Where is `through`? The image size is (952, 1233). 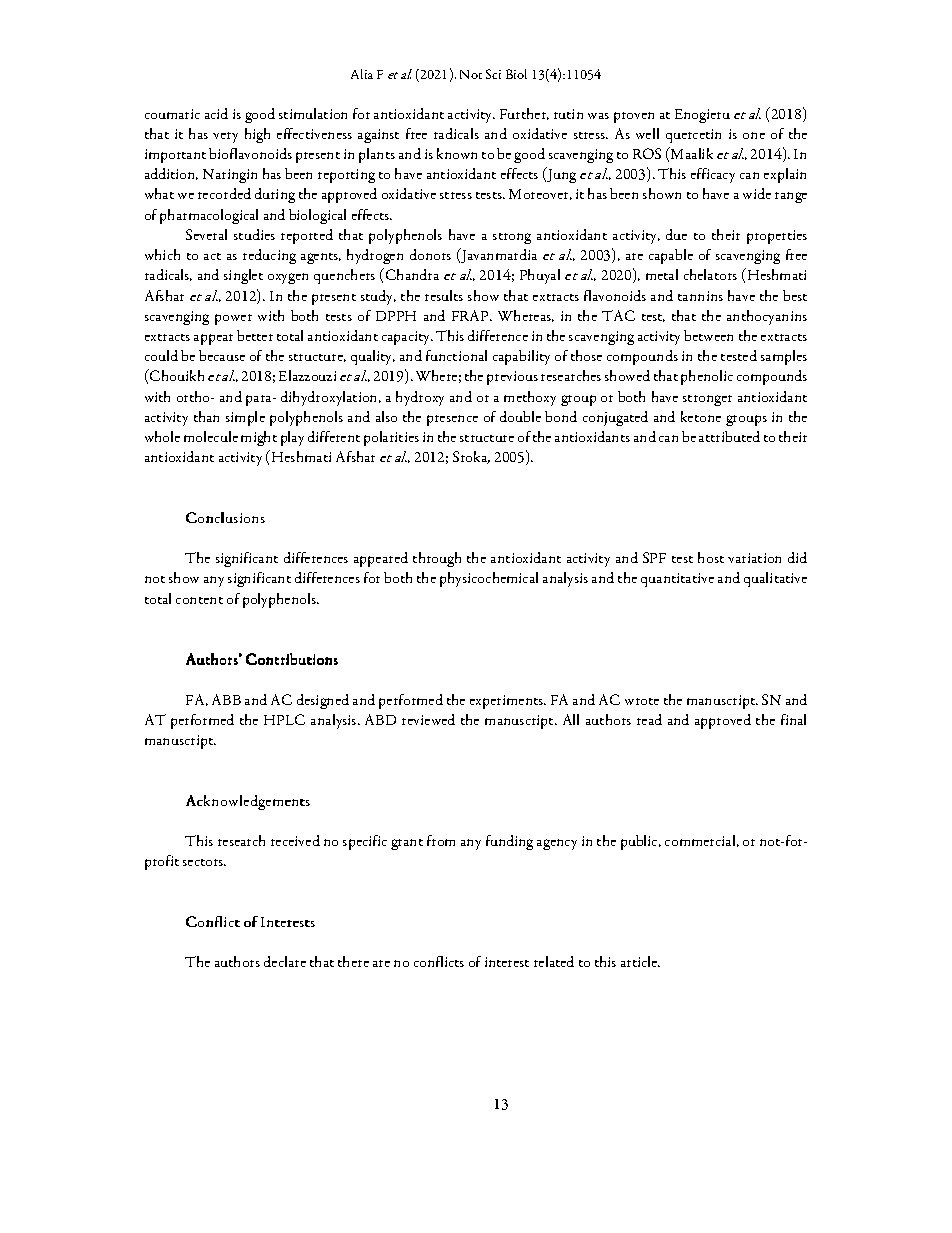 through is located at coordinates (437, 559).
